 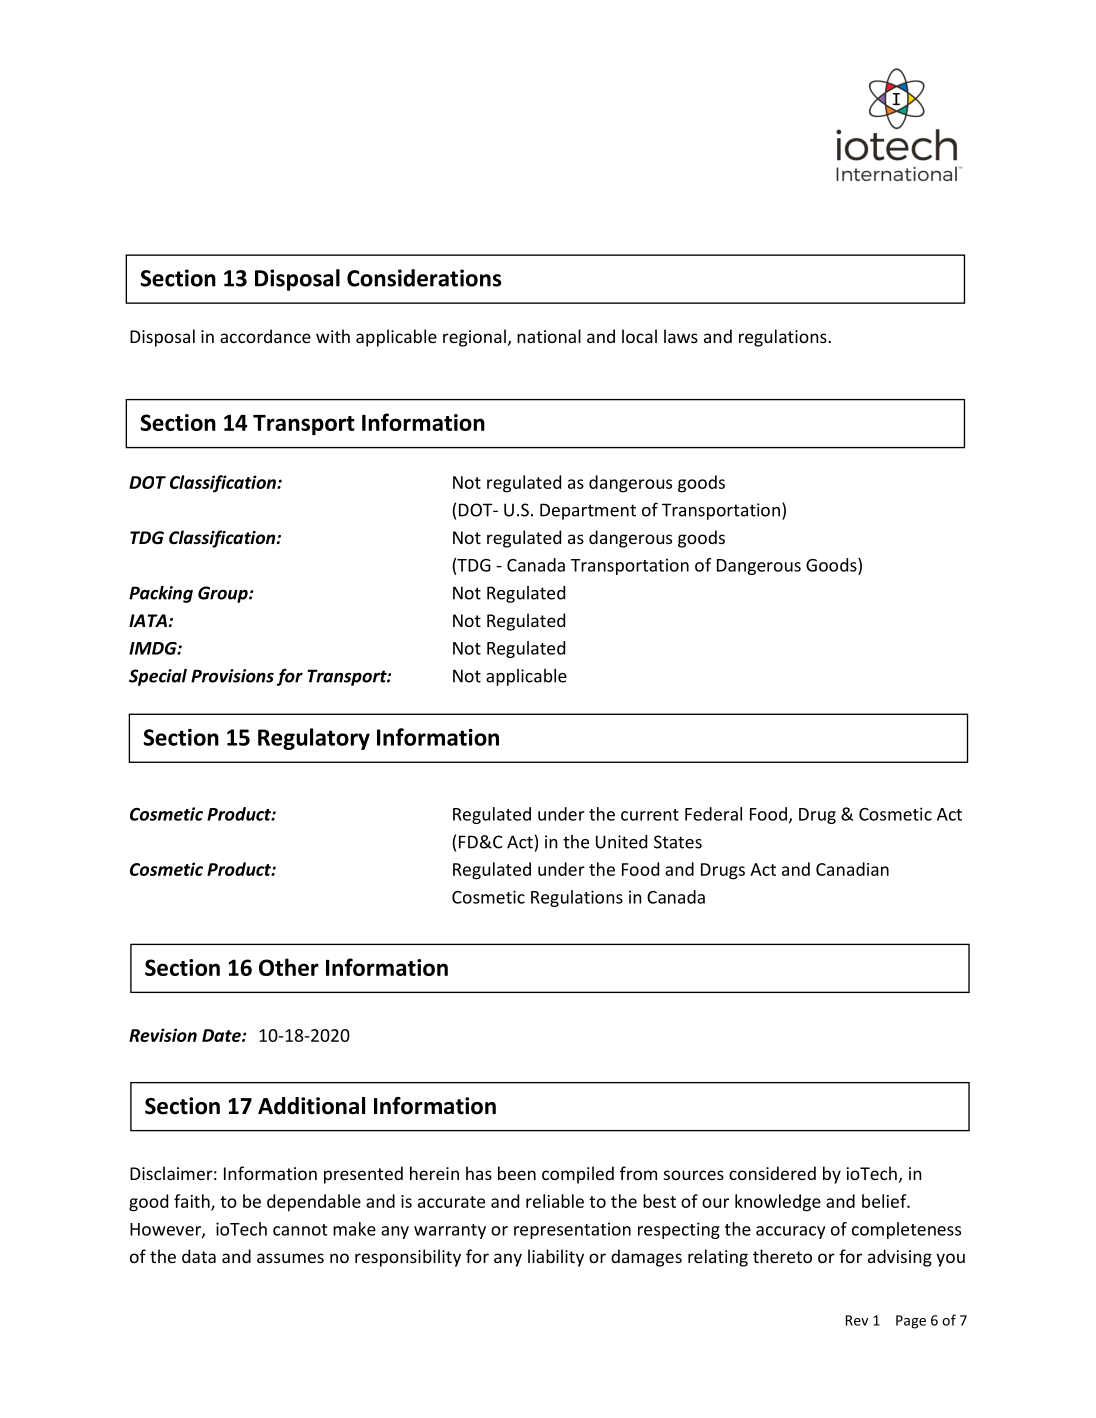 What do you see at coordinates (588, 511) in the screenshot?
I see `Department` at bounding box center [588, 511].
